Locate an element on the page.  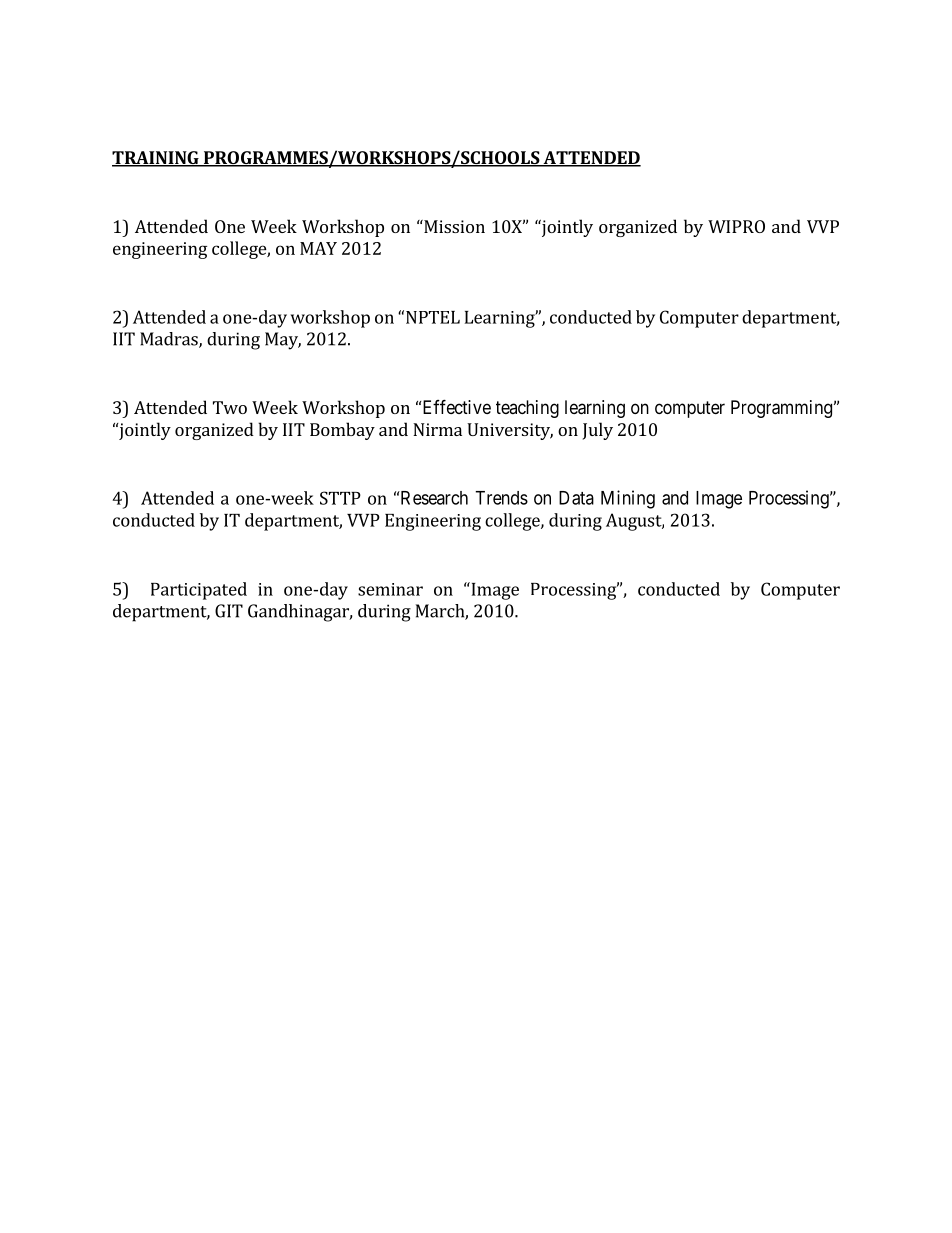
WIPRO is located at coordinates (736, 226).
